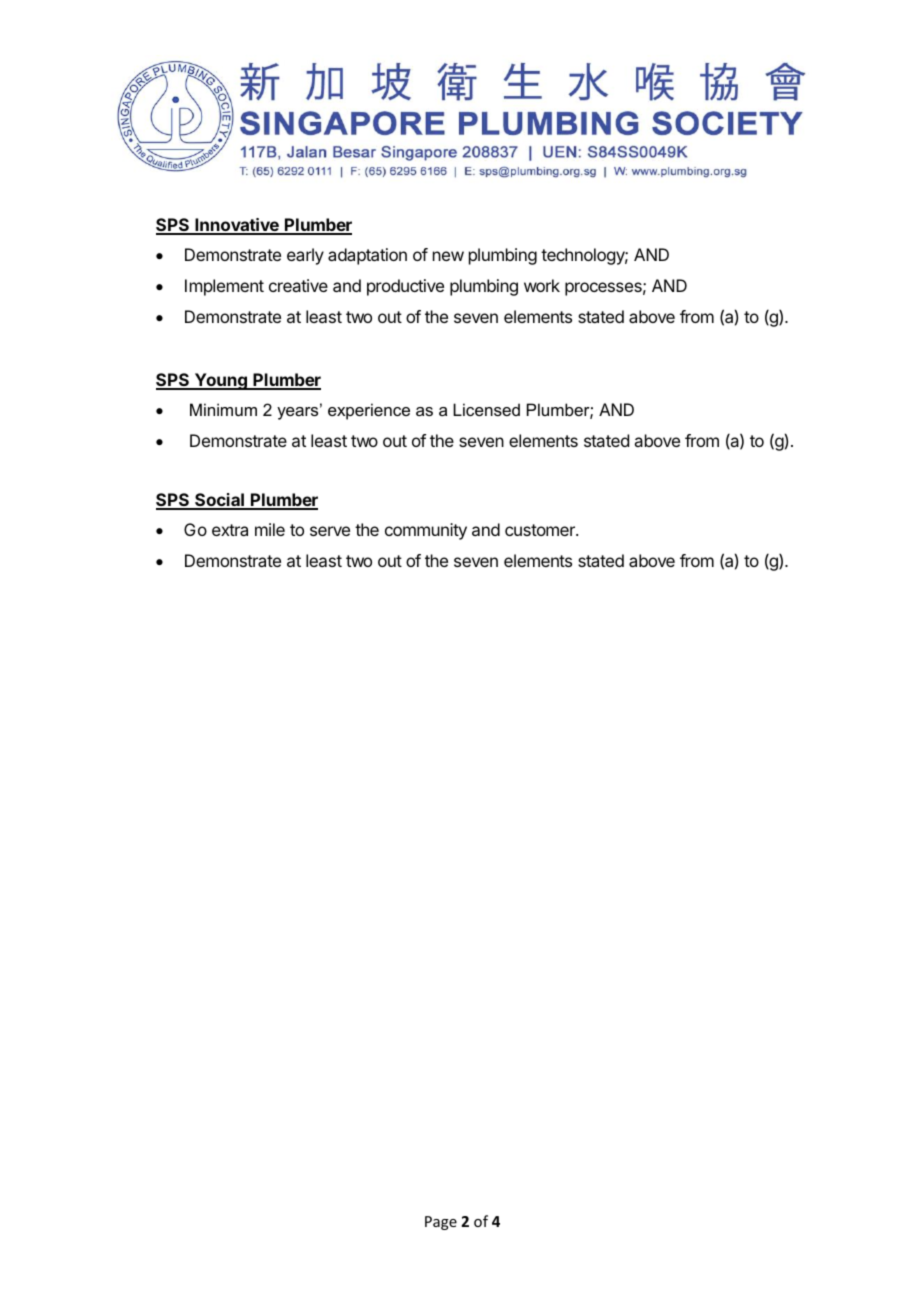 This page has width=924, height=1308. What do you see at coordinates (237, 226) in the page?
I see `Innovative` at bounding box center [237, 226].
